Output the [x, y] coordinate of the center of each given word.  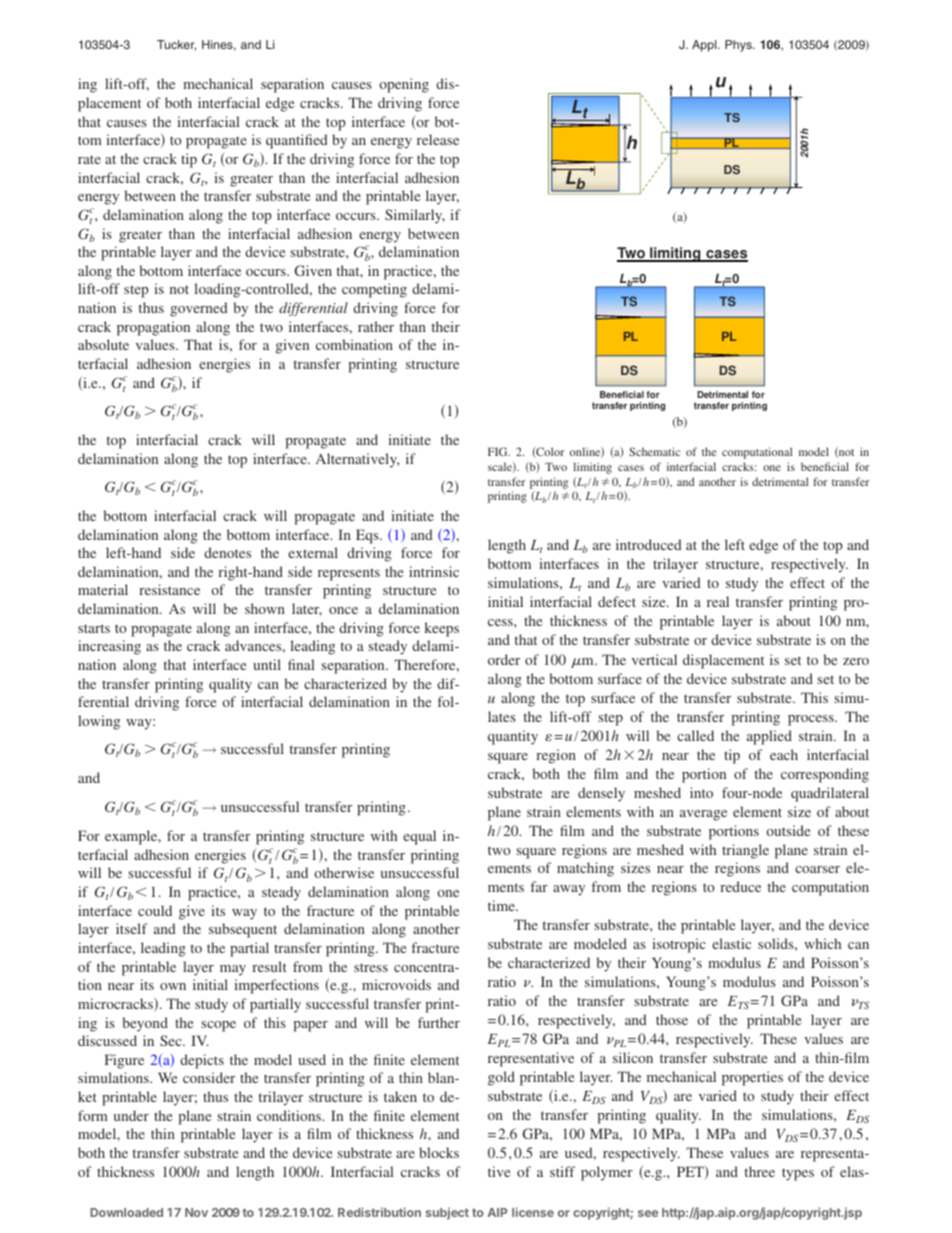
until [267, 664]
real [718, 601]
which [822, 943]
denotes [227, 552]
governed [199, 309]
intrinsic [434, 571]
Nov [196, 1212]
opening [404, 85]
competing [374, 290]
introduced [649, 544]
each [784, 754]
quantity [513, 737]
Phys [739, 46]
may [233, 970]
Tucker [176, 45]
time [502, 905]
